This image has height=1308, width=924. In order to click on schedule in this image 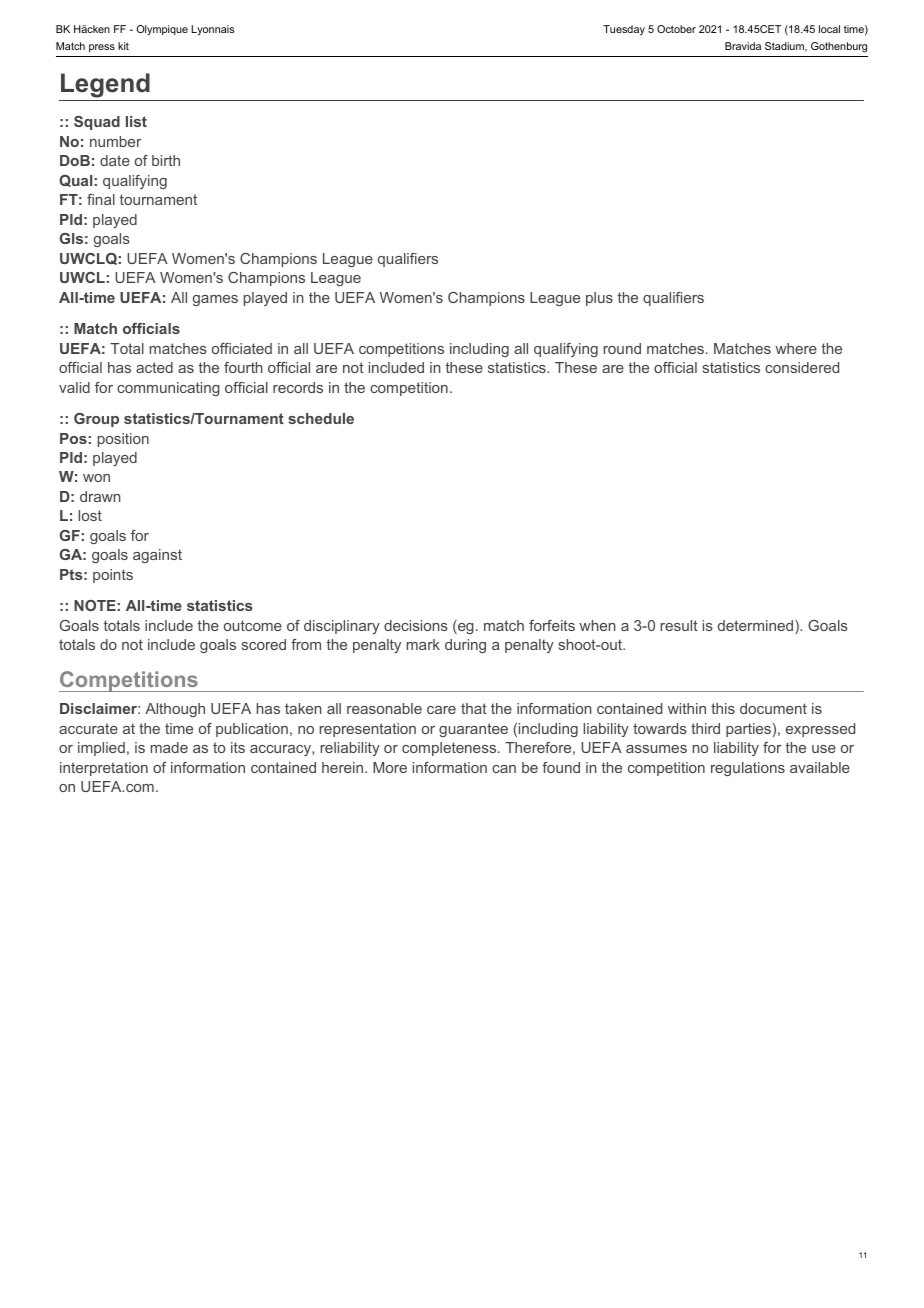, I will do `click(321, 418)`.
